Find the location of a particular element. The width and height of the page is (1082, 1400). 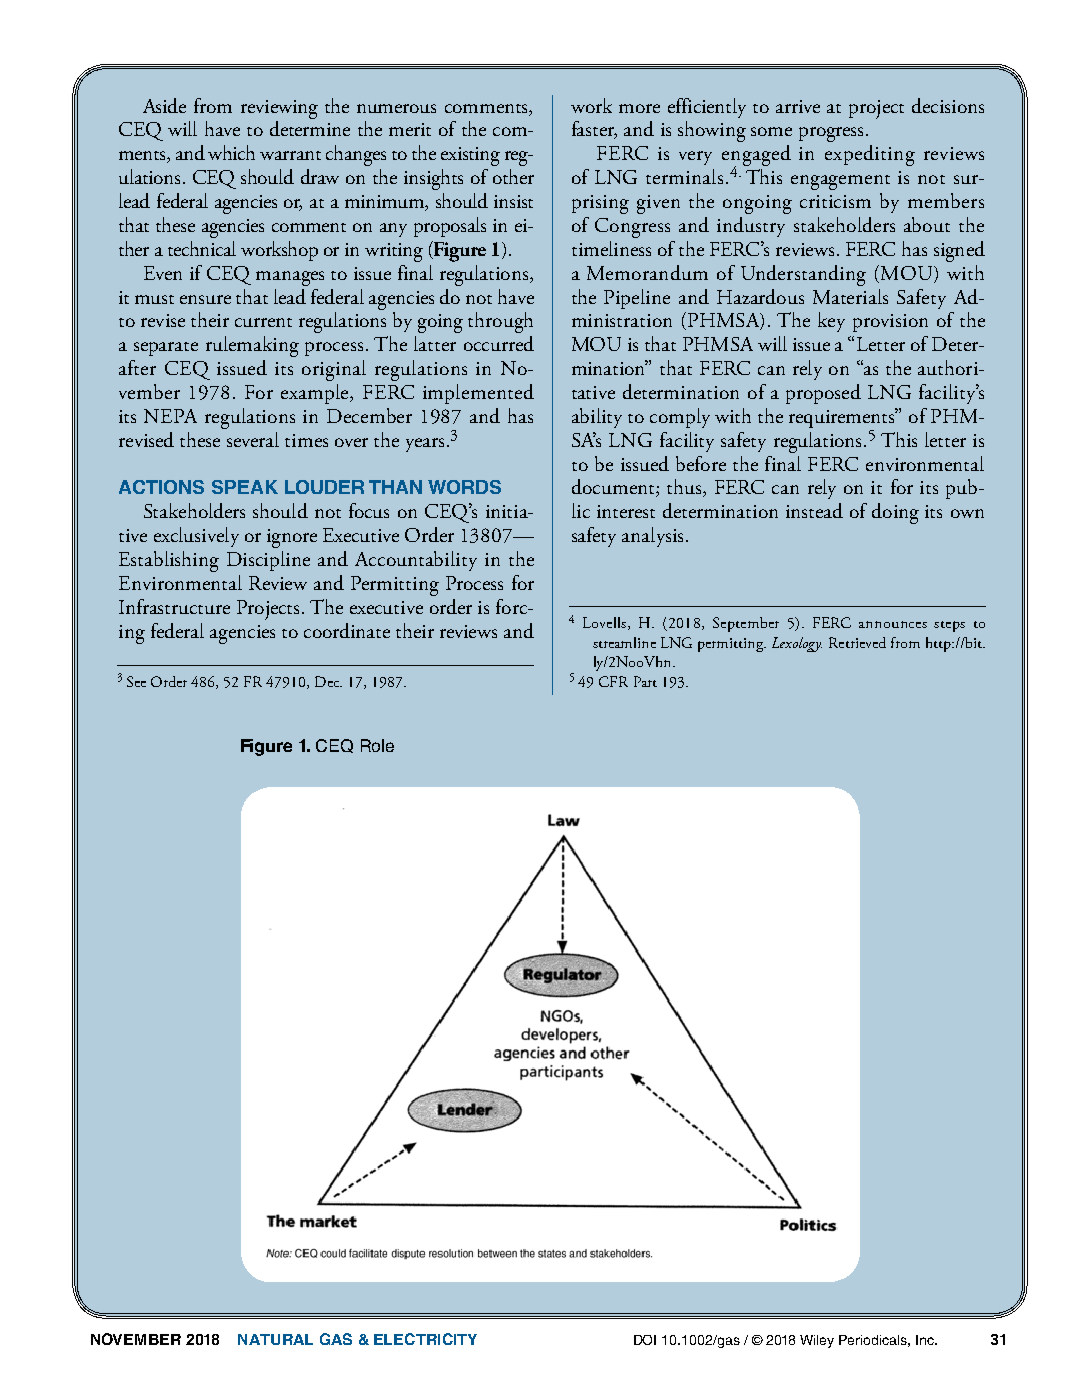

implemented is located at coordinates (478, 394).
